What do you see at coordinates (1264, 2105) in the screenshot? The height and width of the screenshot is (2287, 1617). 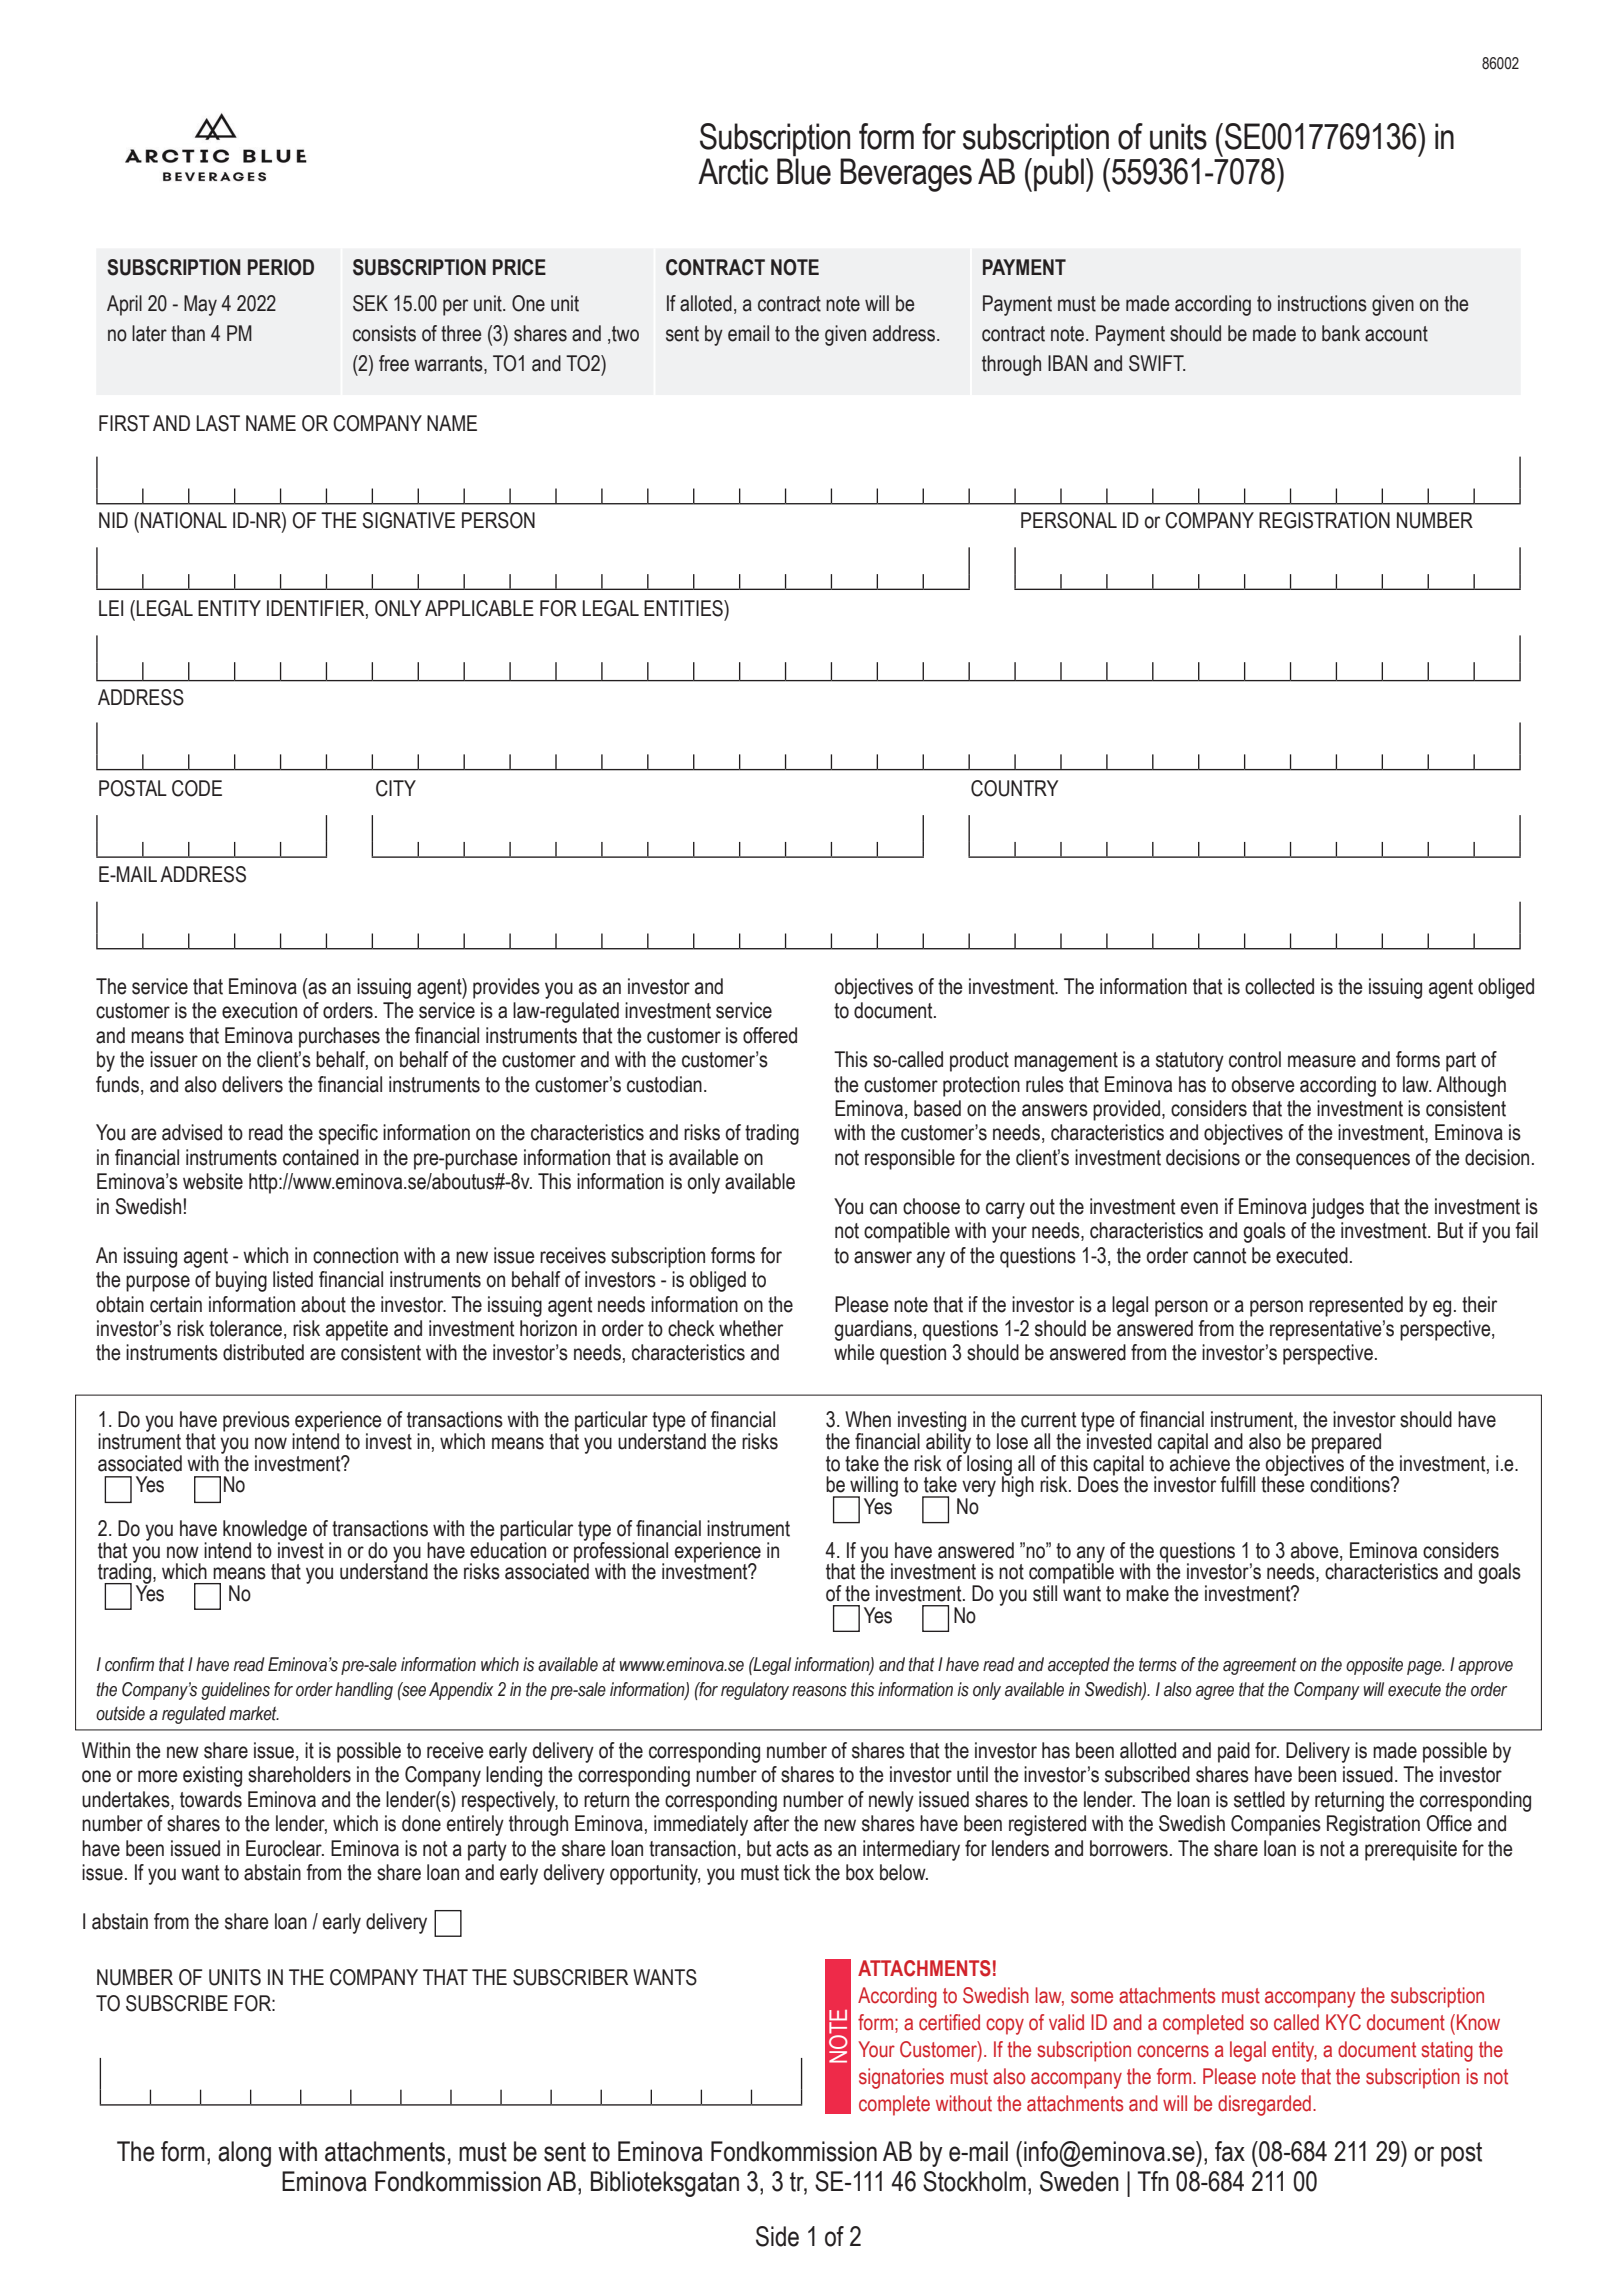 I see `disregarded` at bounding box center [1264, 2105].
